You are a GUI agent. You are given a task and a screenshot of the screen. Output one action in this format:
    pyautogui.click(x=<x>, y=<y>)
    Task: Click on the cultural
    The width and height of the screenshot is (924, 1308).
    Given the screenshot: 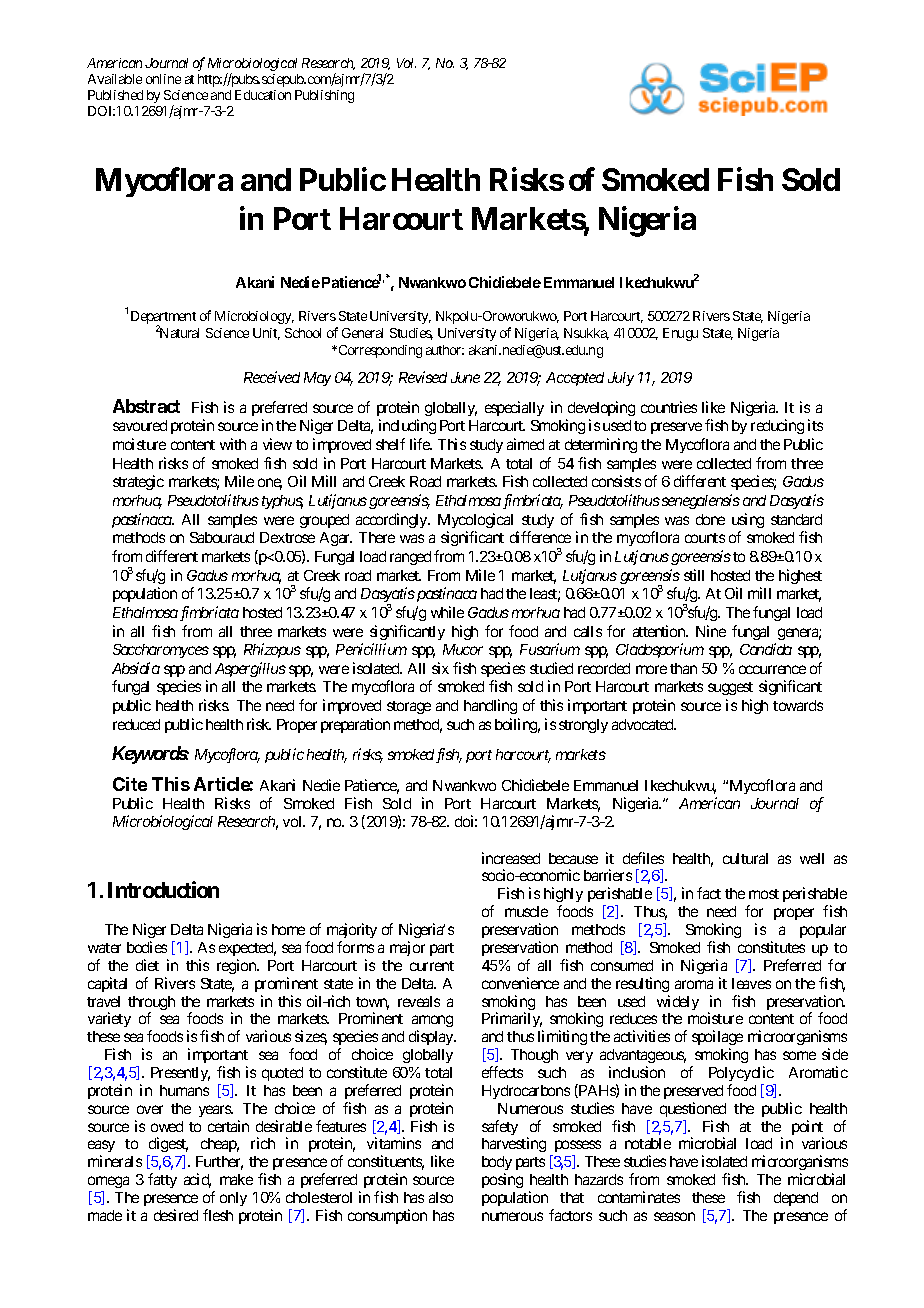 What is the action you would take?
    pyautogui.click(x=745, y=858)
